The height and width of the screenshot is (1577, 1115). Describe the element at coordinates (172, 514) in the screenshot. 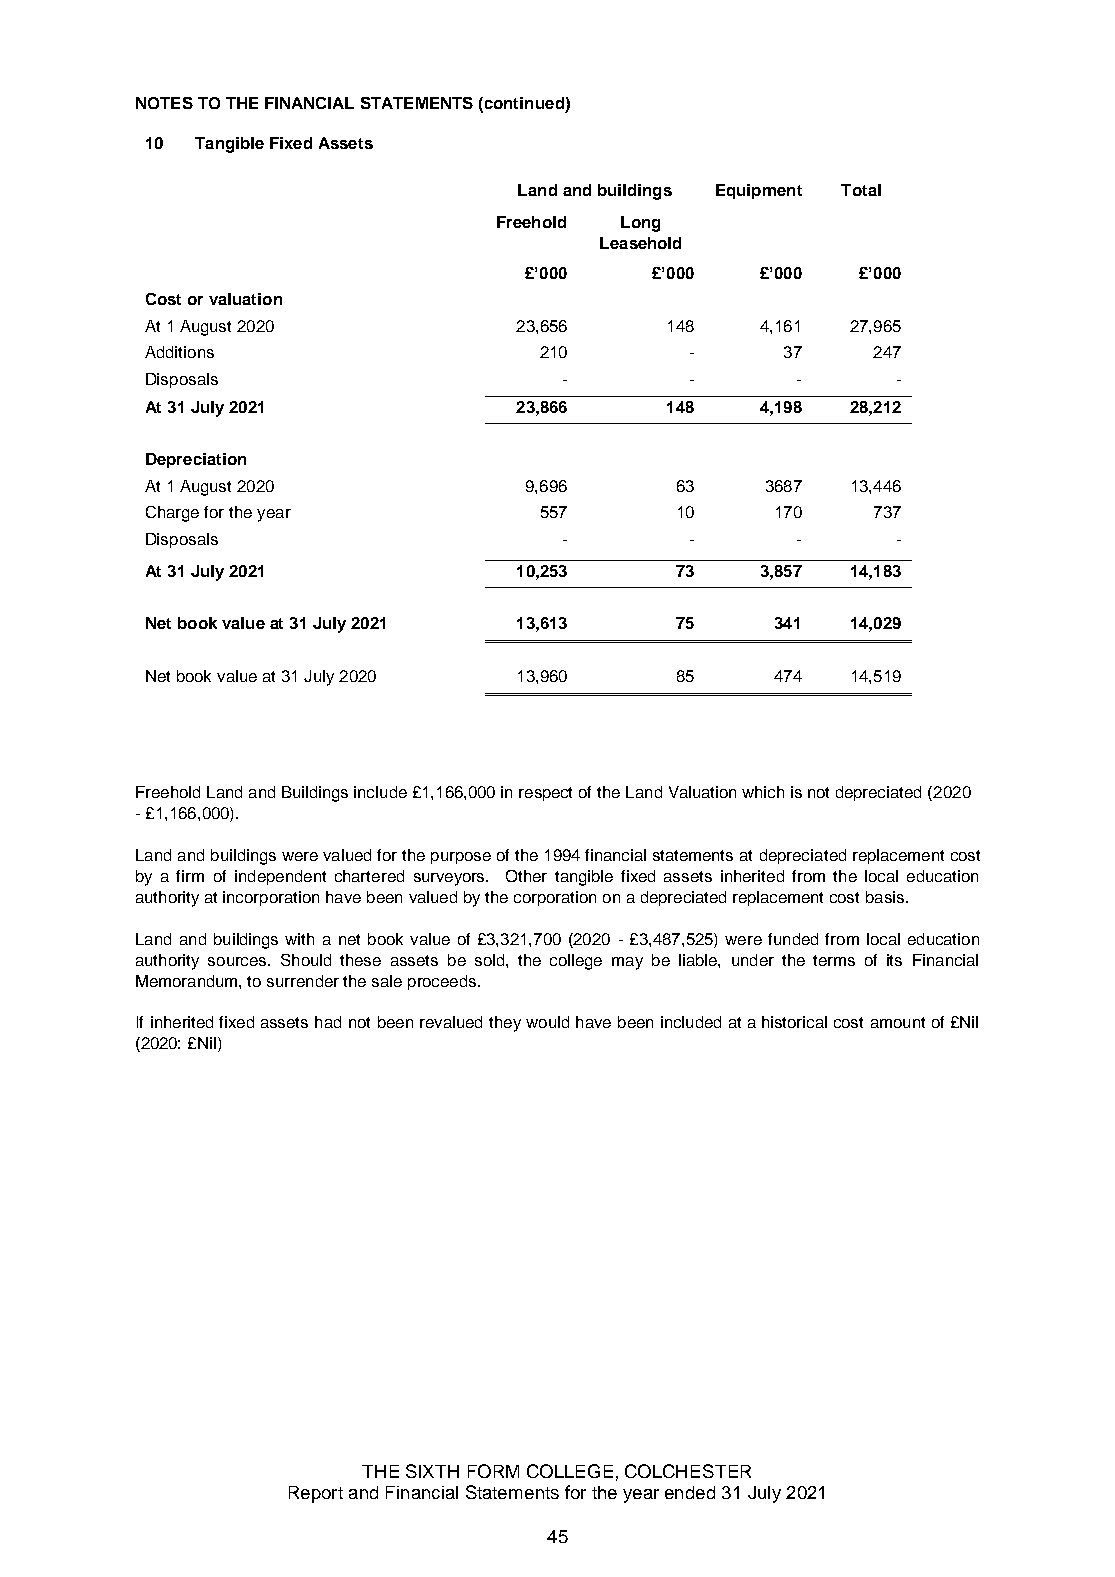

I see `Charge` at that location.
